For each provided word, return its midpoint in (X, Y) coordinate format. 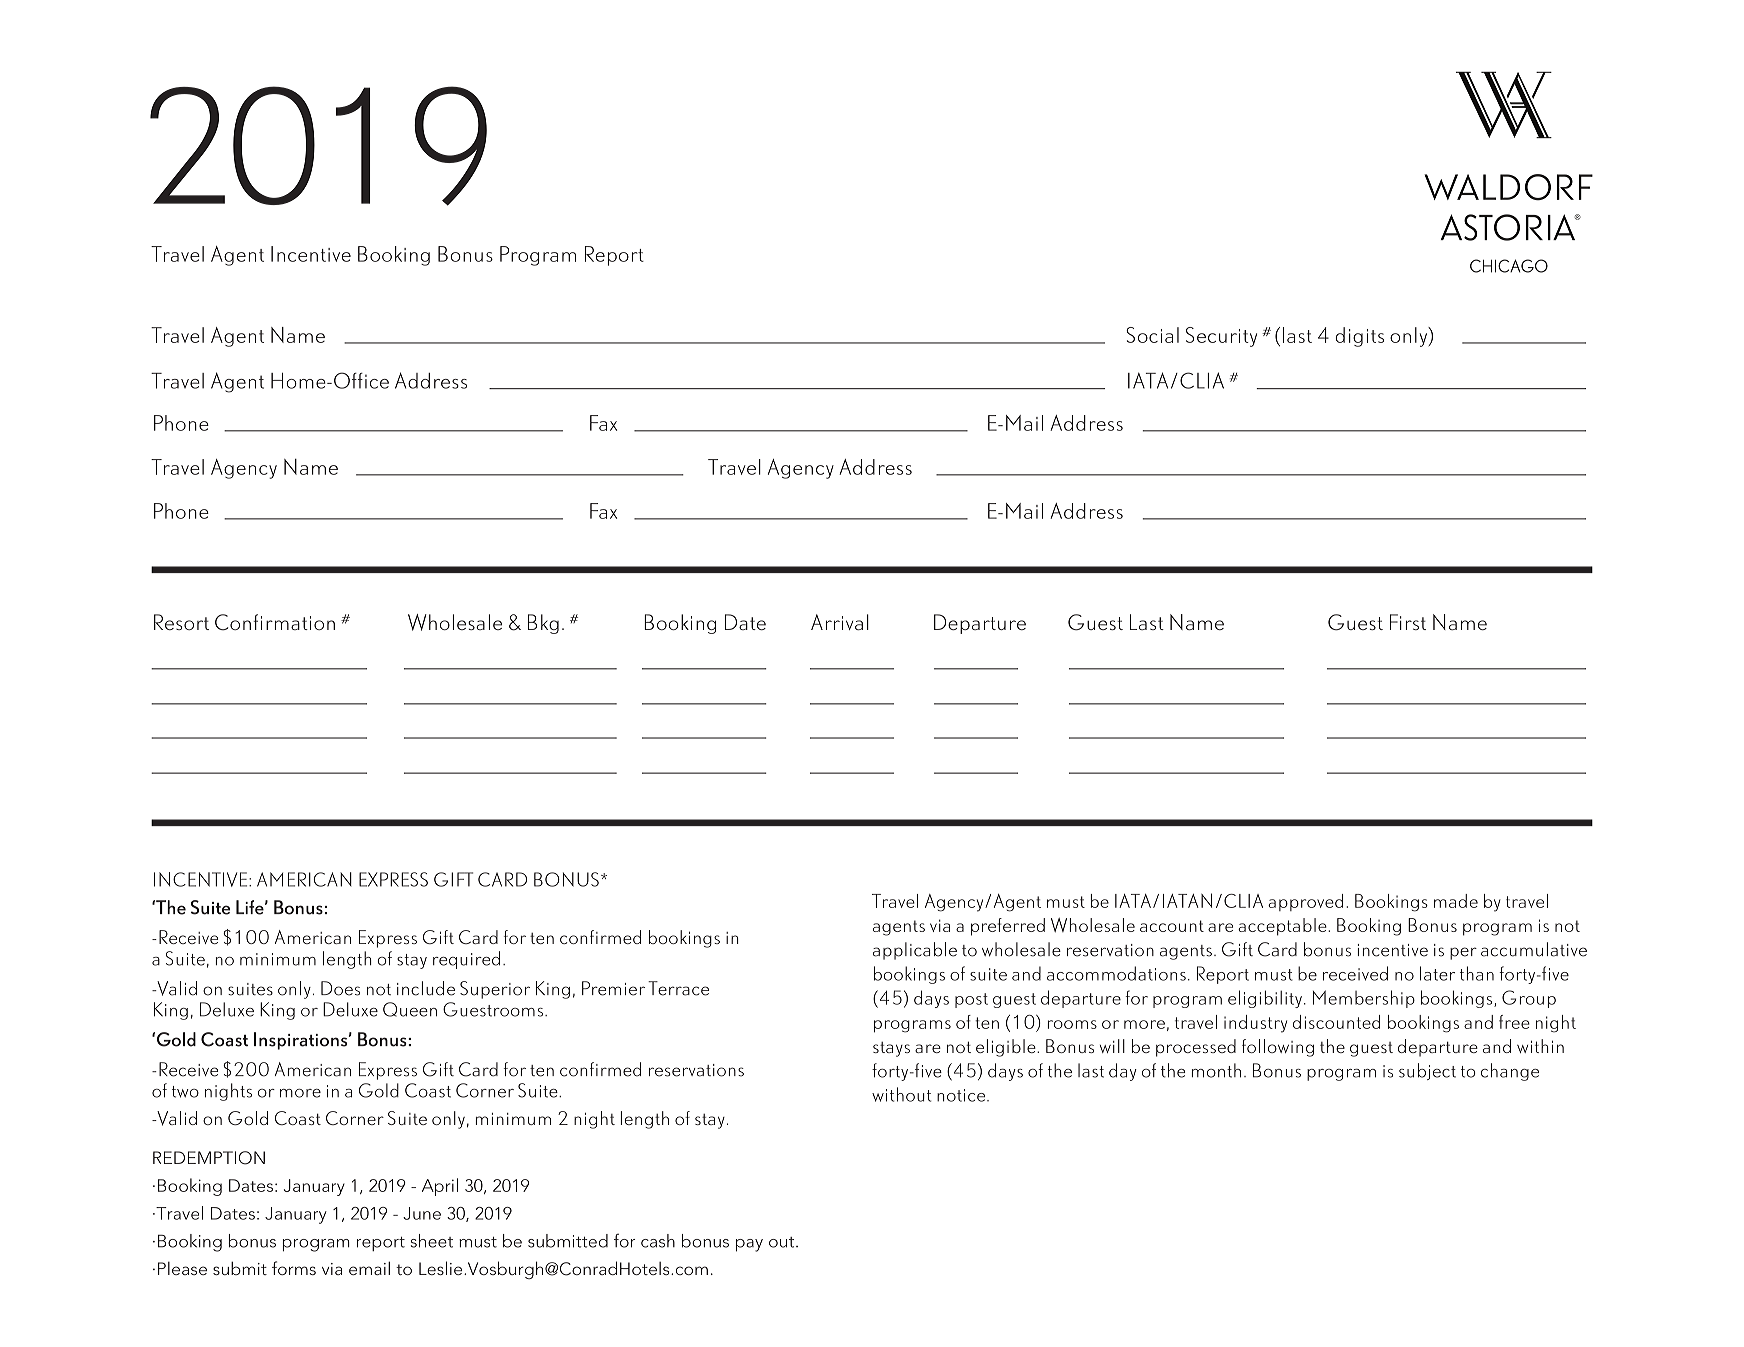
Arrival (840, 622)
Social (1152, 335)
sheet (432, 1241)
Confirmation (275, 622)
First (1408, 622)
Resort (181, 622)
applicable (915, 951)
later (1437, 973)
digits (1359, 337)
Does (340, 988)
